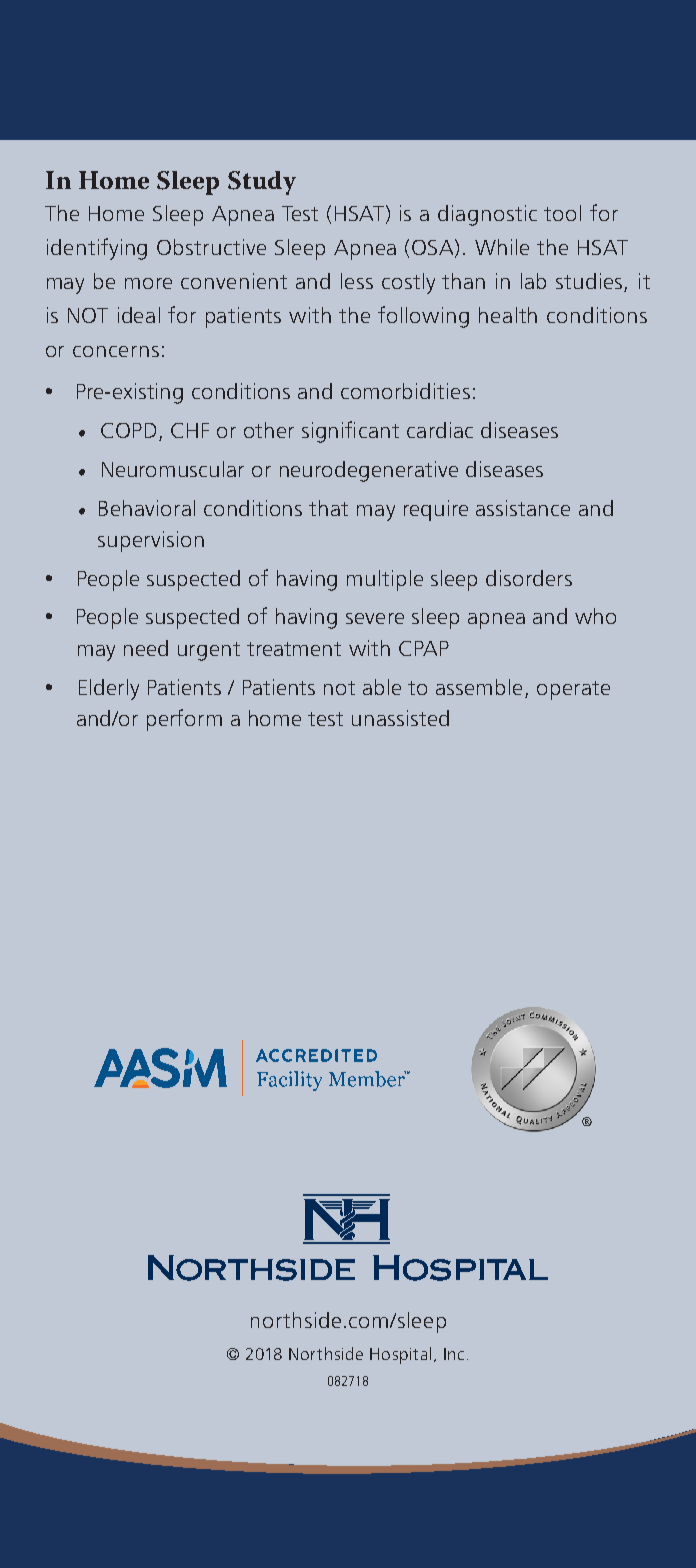 The width and height of the screenshot is (696, 1568). Describe the element at coordinates (562, 213) in the screenshot. I see `tool` at that location.
